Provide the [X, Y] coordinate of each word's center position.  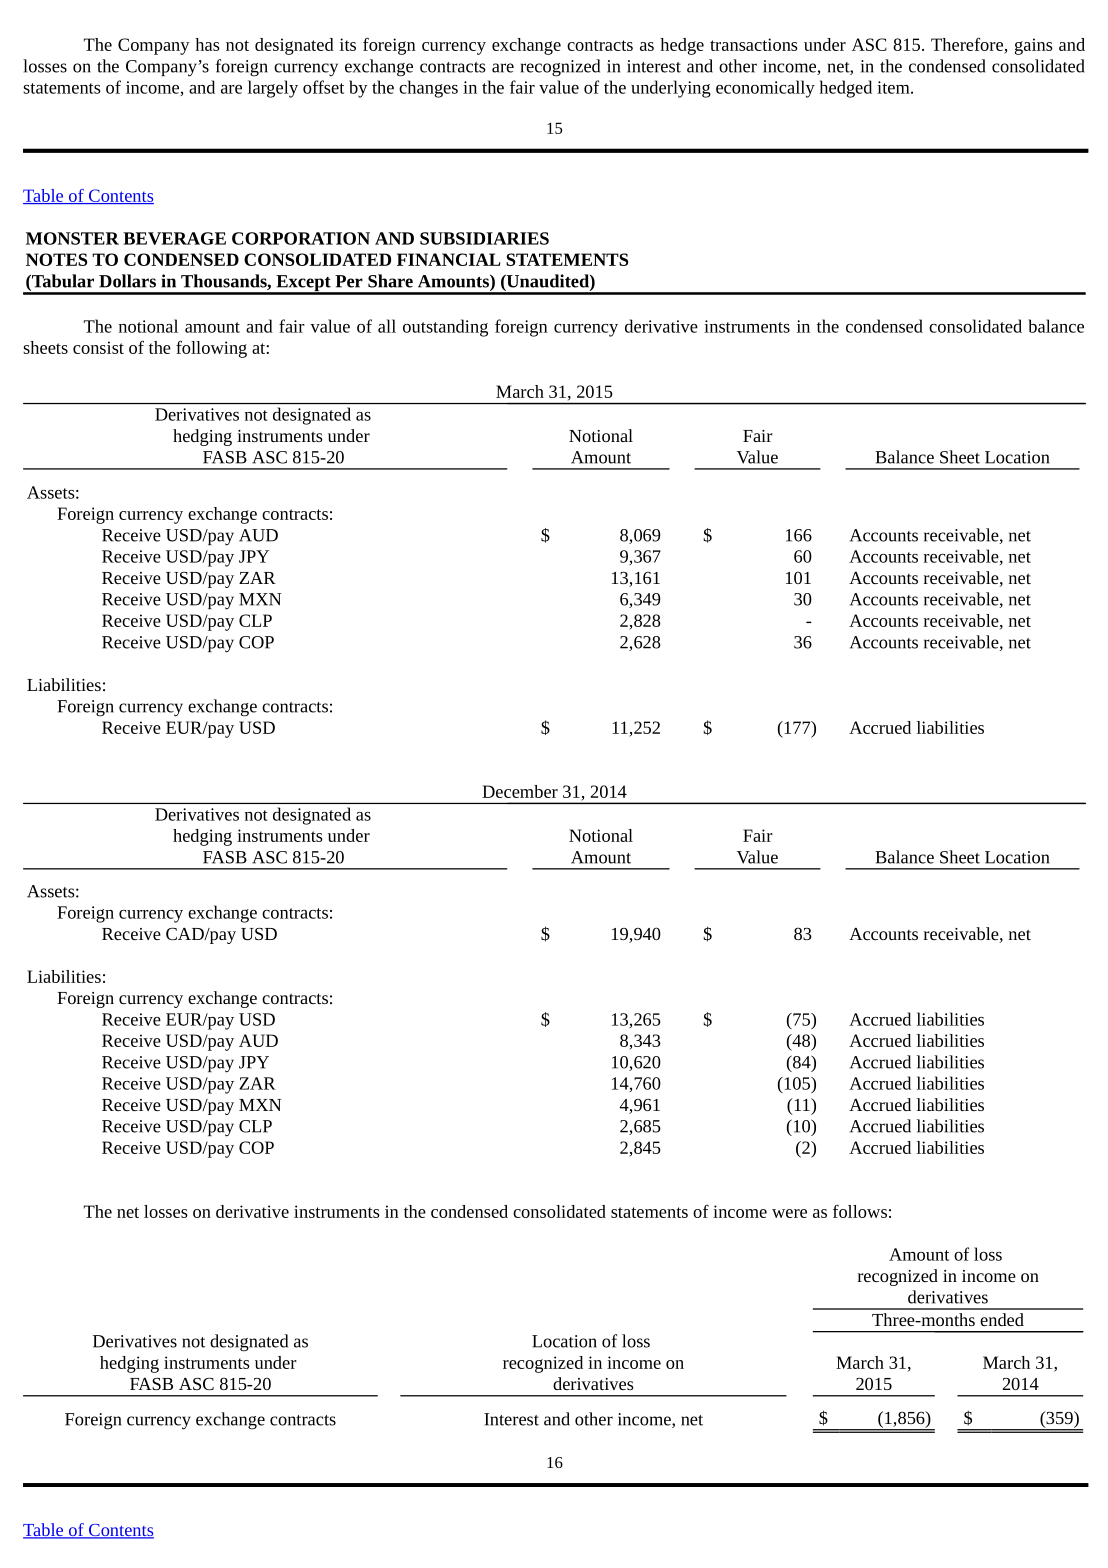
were [789, 1213]
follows [860, 1211]
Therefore [967, 44]
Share [390, 281]
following [211, 349]
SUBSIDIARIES [484, 238]
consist [98, 347]
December [520, 791]
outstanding [445, 328]
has [207, 44]
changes [428, 89]
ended [1002, 1319]
